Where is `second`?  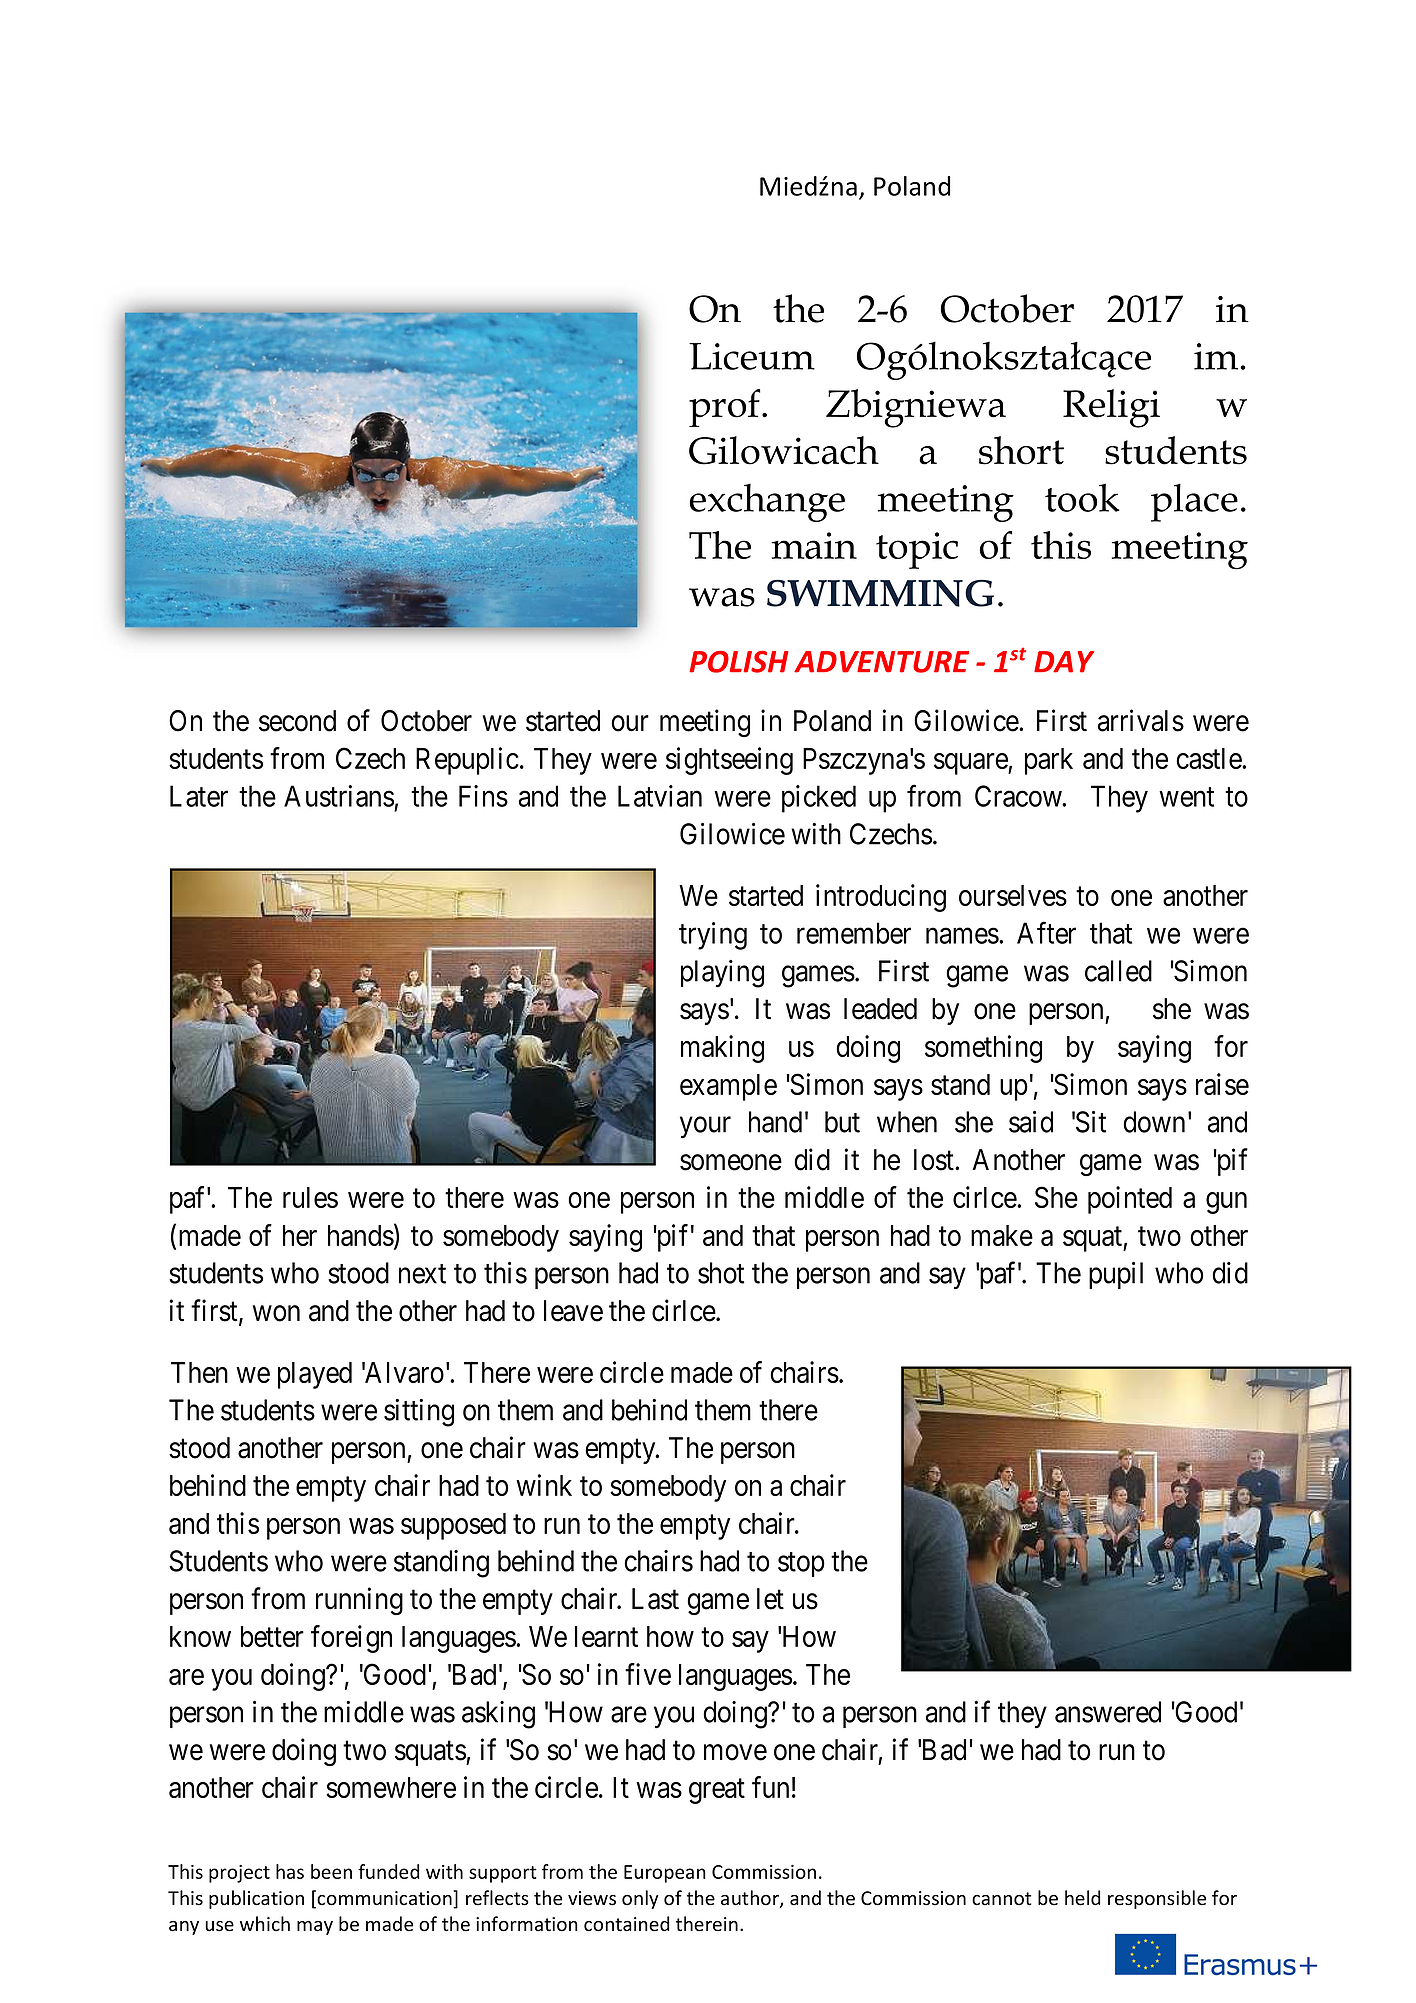 second is located at coordinates (297, 721).
